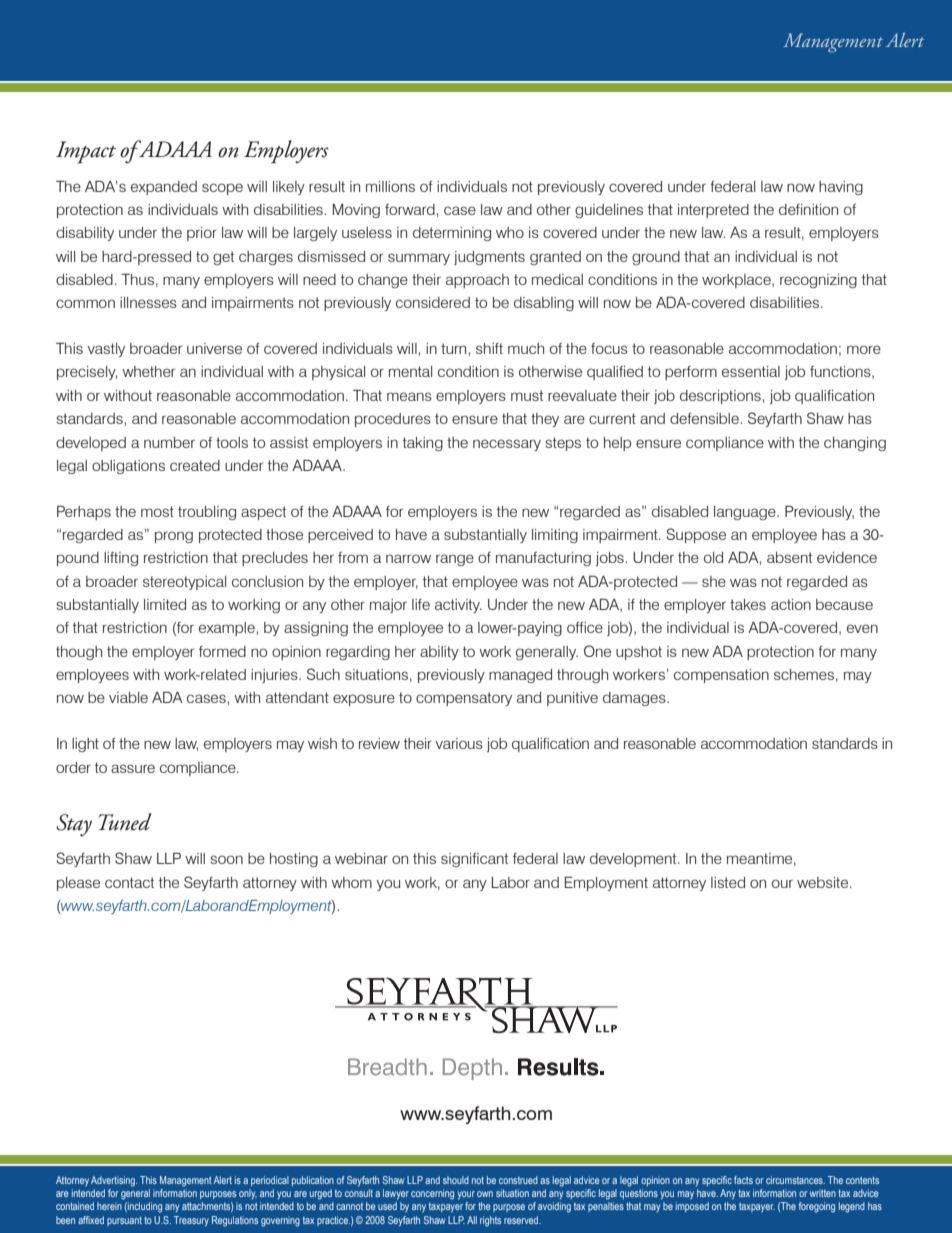 This page has height=1233, width=952. I want to click on range, so click(455, 560).
